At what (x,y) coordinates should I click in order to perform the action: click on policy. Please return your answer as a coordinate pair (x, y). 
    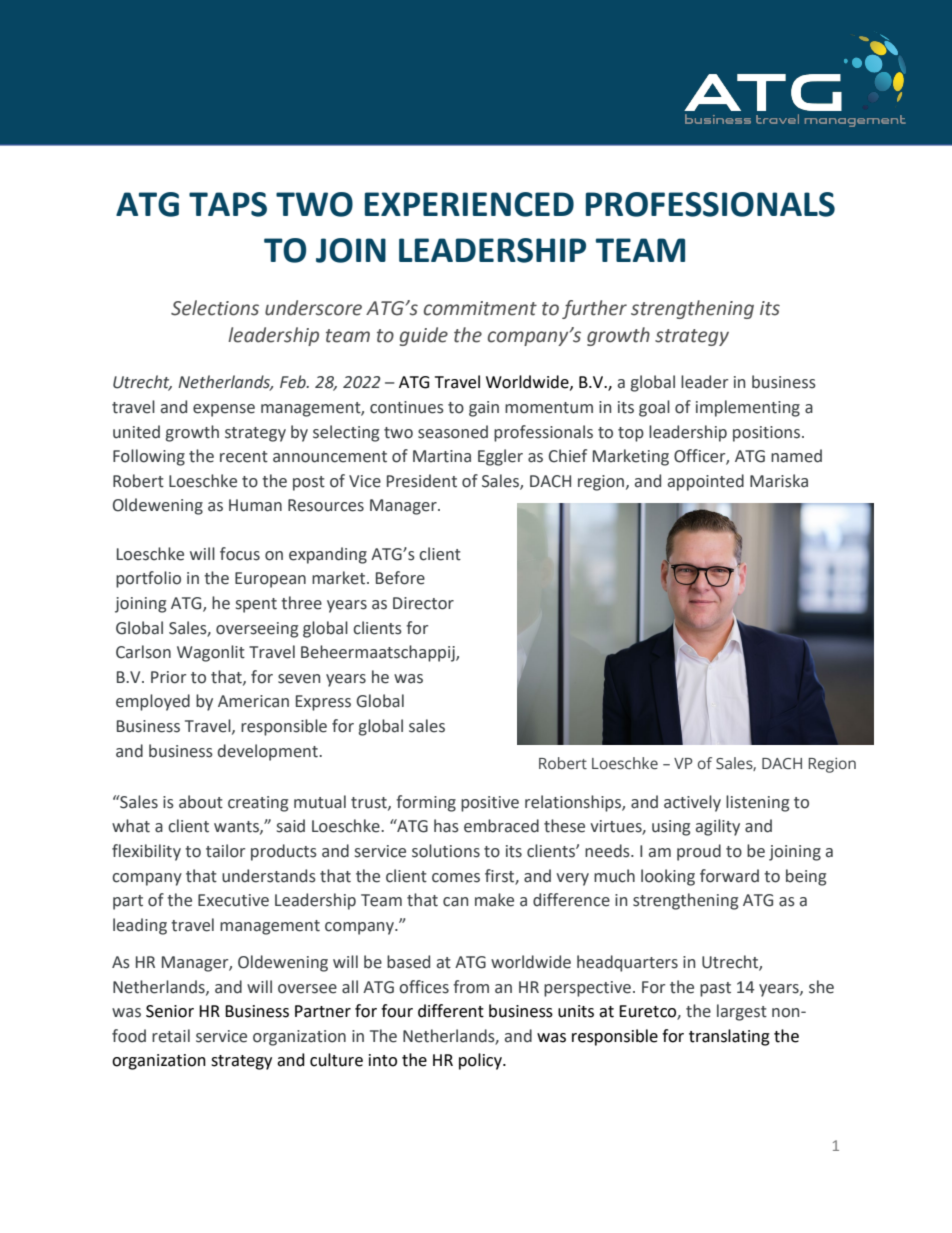
    Looking at the image, I should click on (481, 1061).
